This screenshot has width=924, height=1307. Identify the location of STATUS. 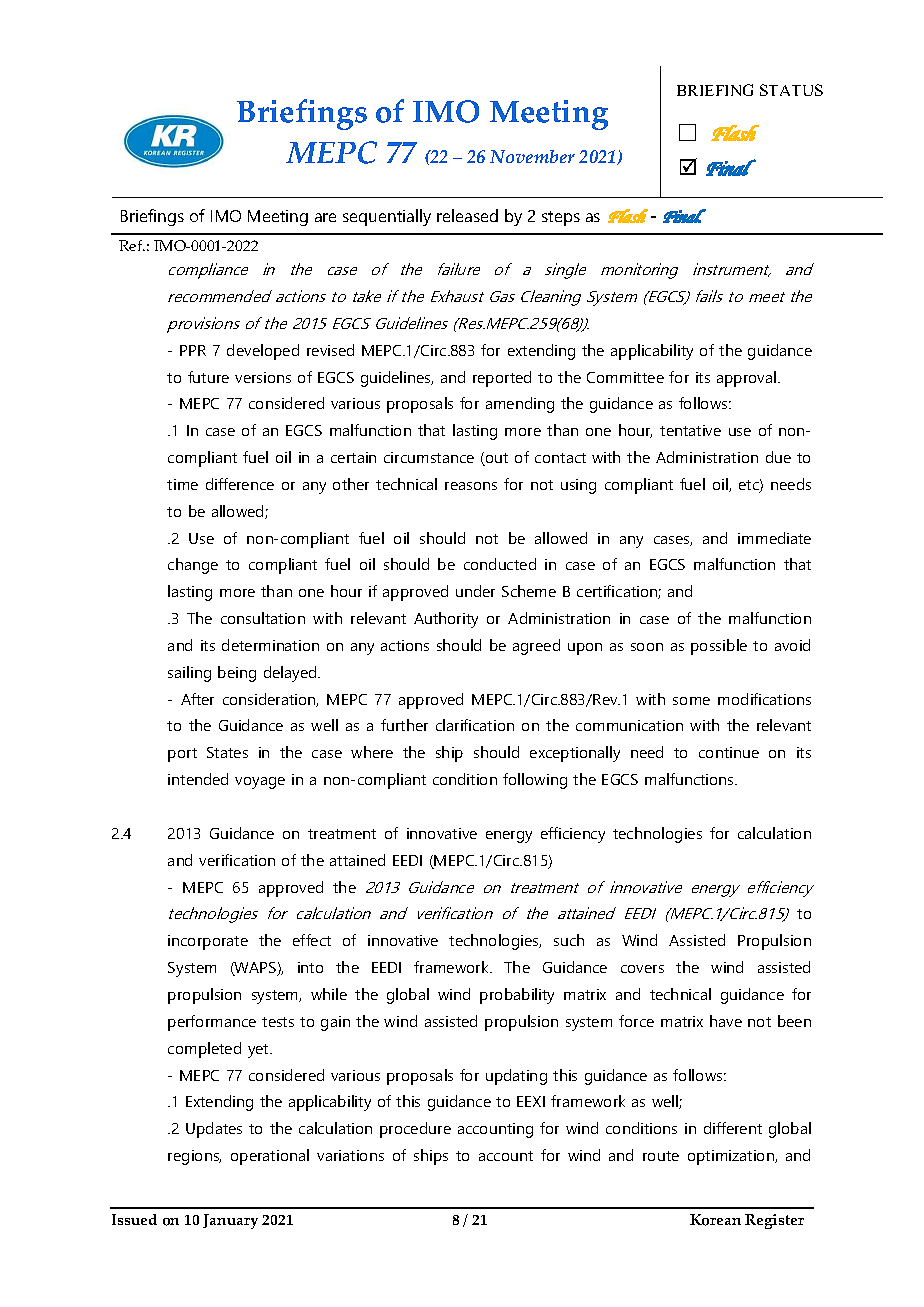
(791, 90).
